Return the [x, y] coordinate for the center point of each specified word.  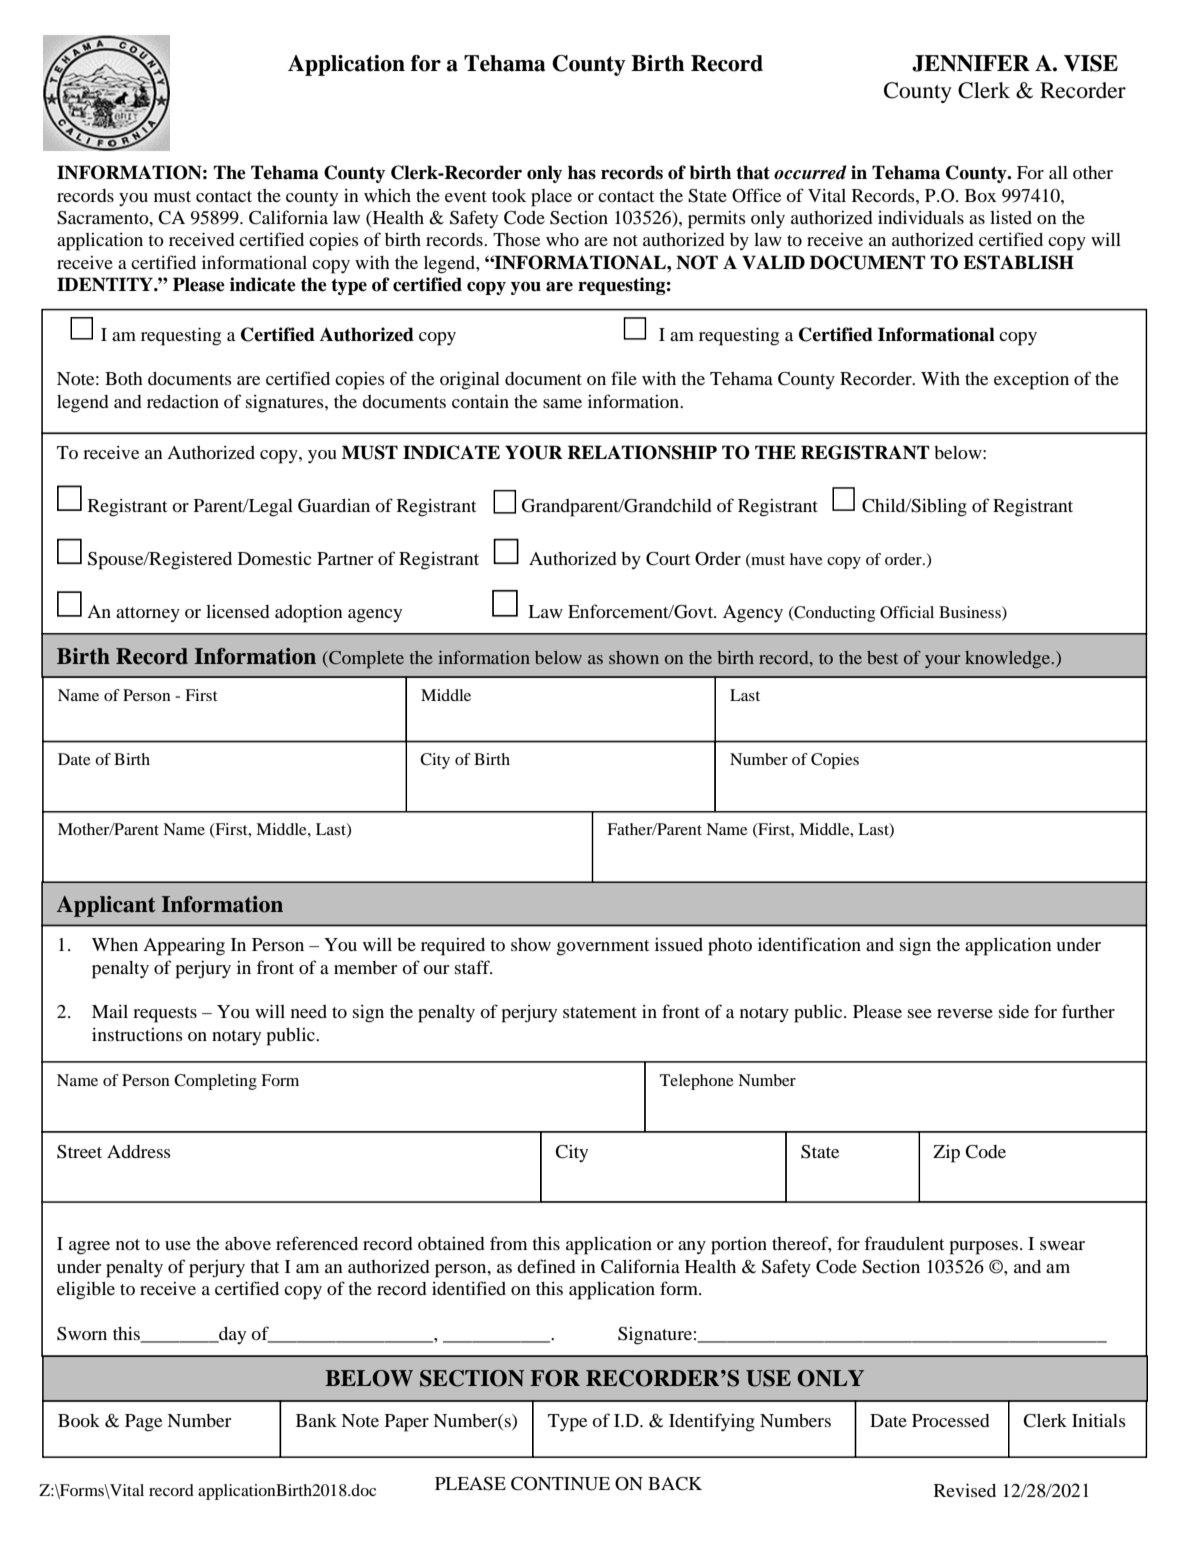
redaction [183, 401]
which [387, 195]
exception [1031, 381]
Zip [946, 1154]
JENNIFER [971, 63]
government [603, 948]
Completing [215, 1082]
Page [143, 1423]
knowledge [1009, 659]
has [582, 172]
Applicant [106, 906]
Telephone [697, 1082]
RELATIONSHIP [642, 452]
